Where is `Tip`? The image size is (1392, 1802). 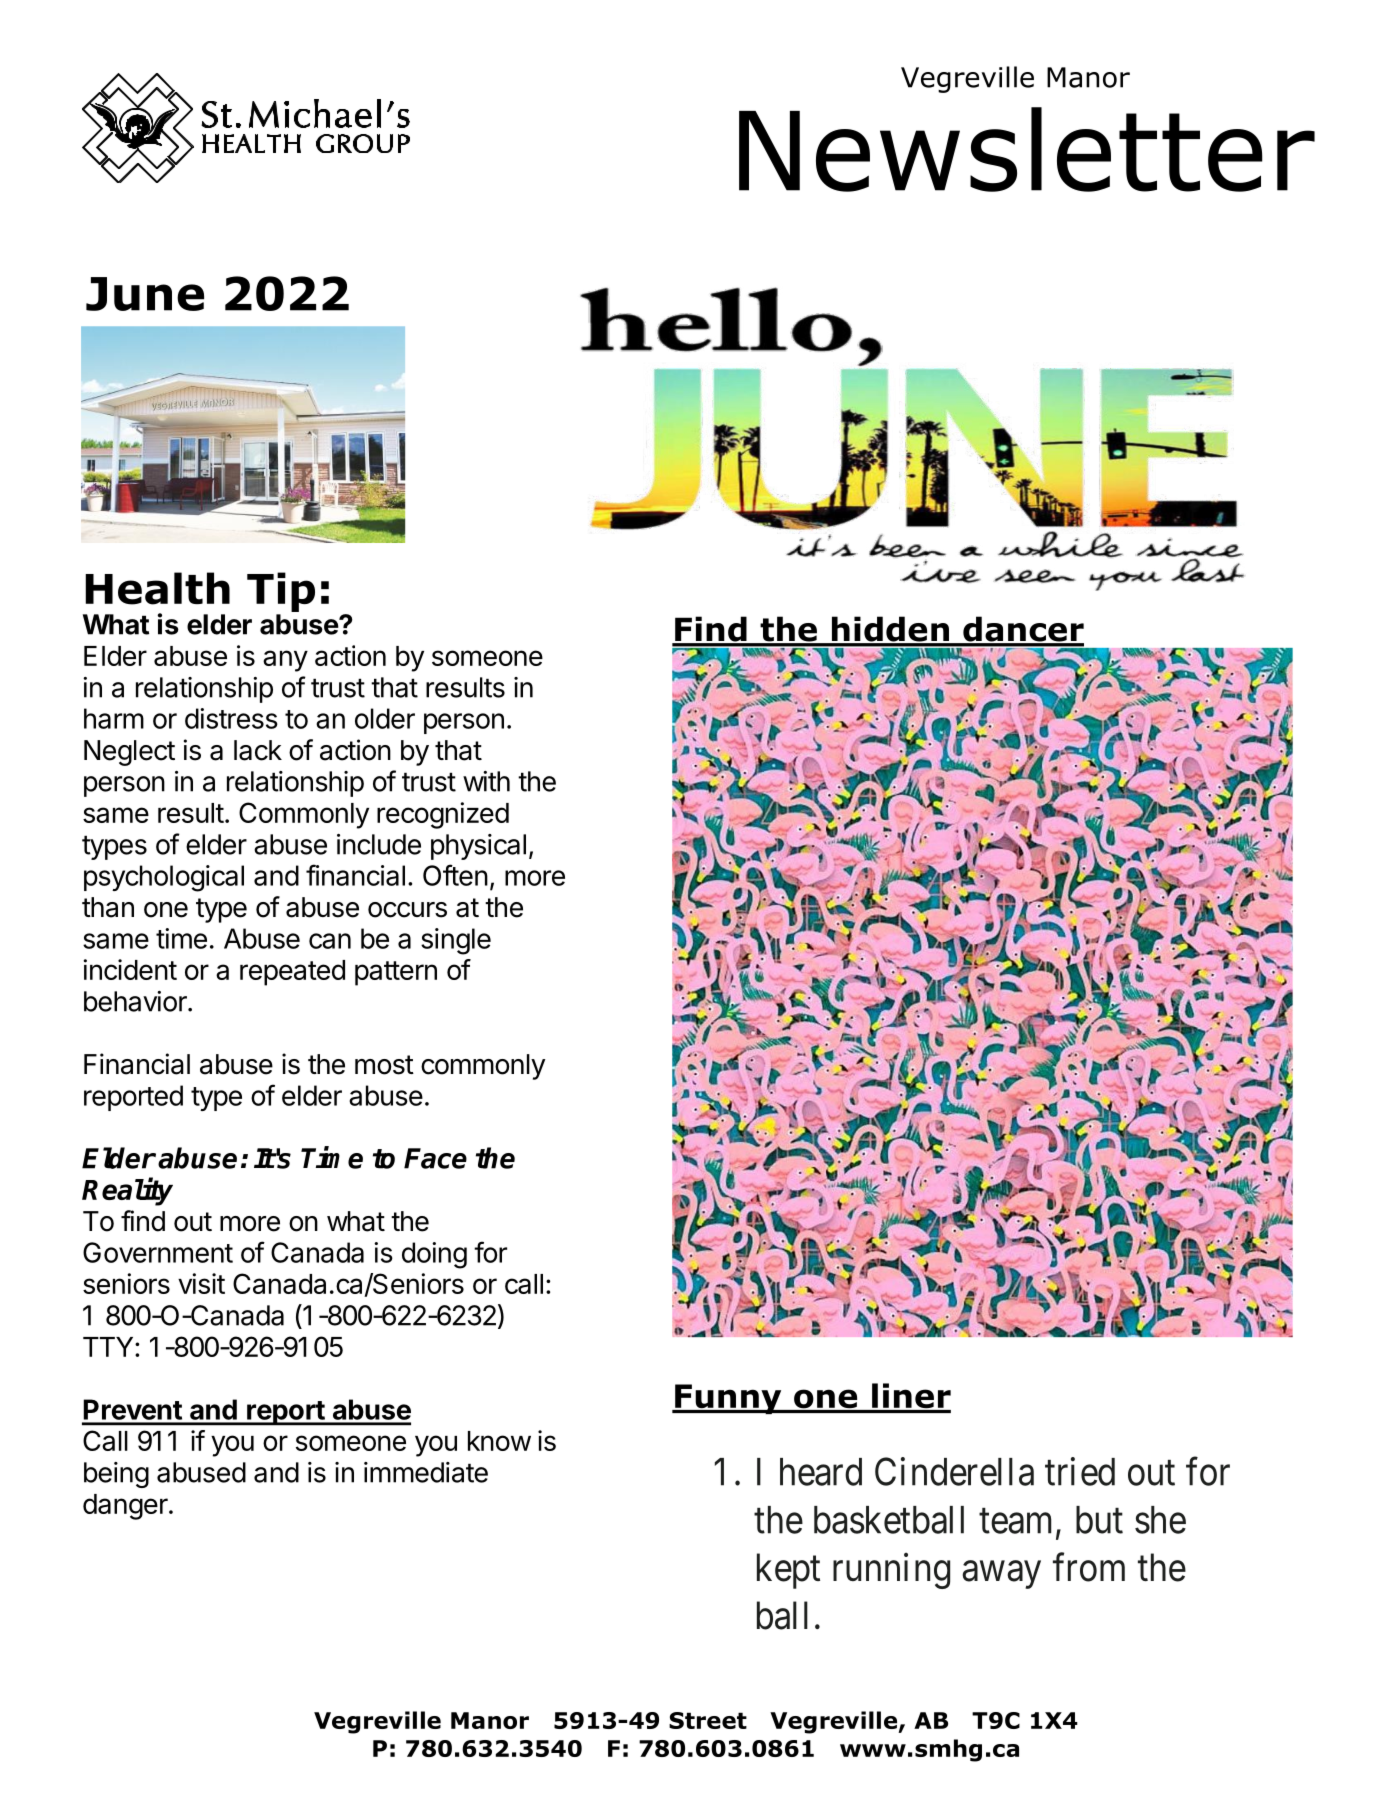 Tip is located at coordinates (281, 592).
